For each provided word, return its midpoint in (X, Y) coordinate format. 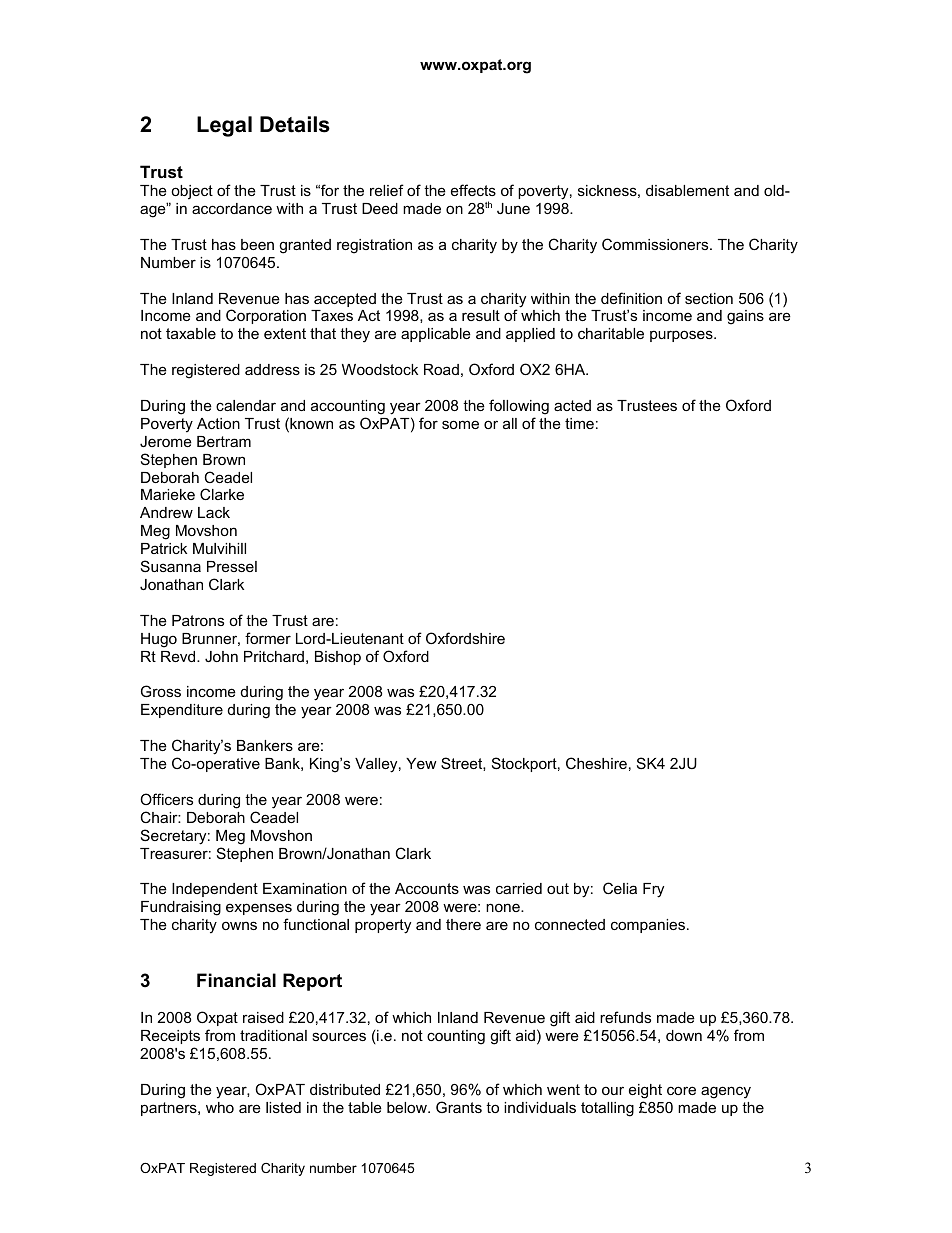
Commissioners (656, 244)
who (220, 1107)
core (681, 1090)
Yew (421, 763)
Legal (224, 126)
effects (473, 190)
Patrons (198, 620)
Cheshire (596, 763)
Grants (459, 1107)
